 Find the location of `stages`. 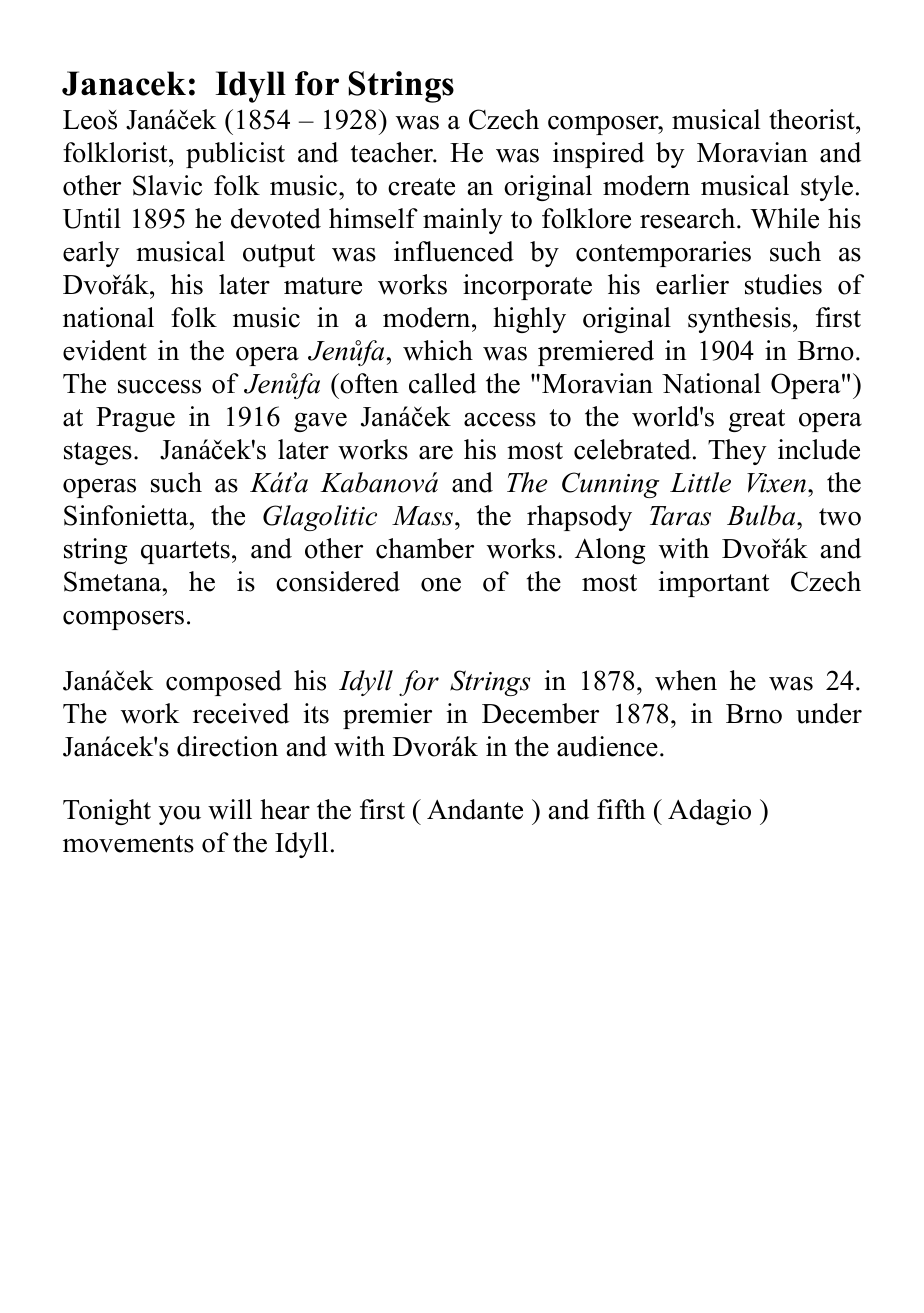

stages is located at coordinates (98, 453).
